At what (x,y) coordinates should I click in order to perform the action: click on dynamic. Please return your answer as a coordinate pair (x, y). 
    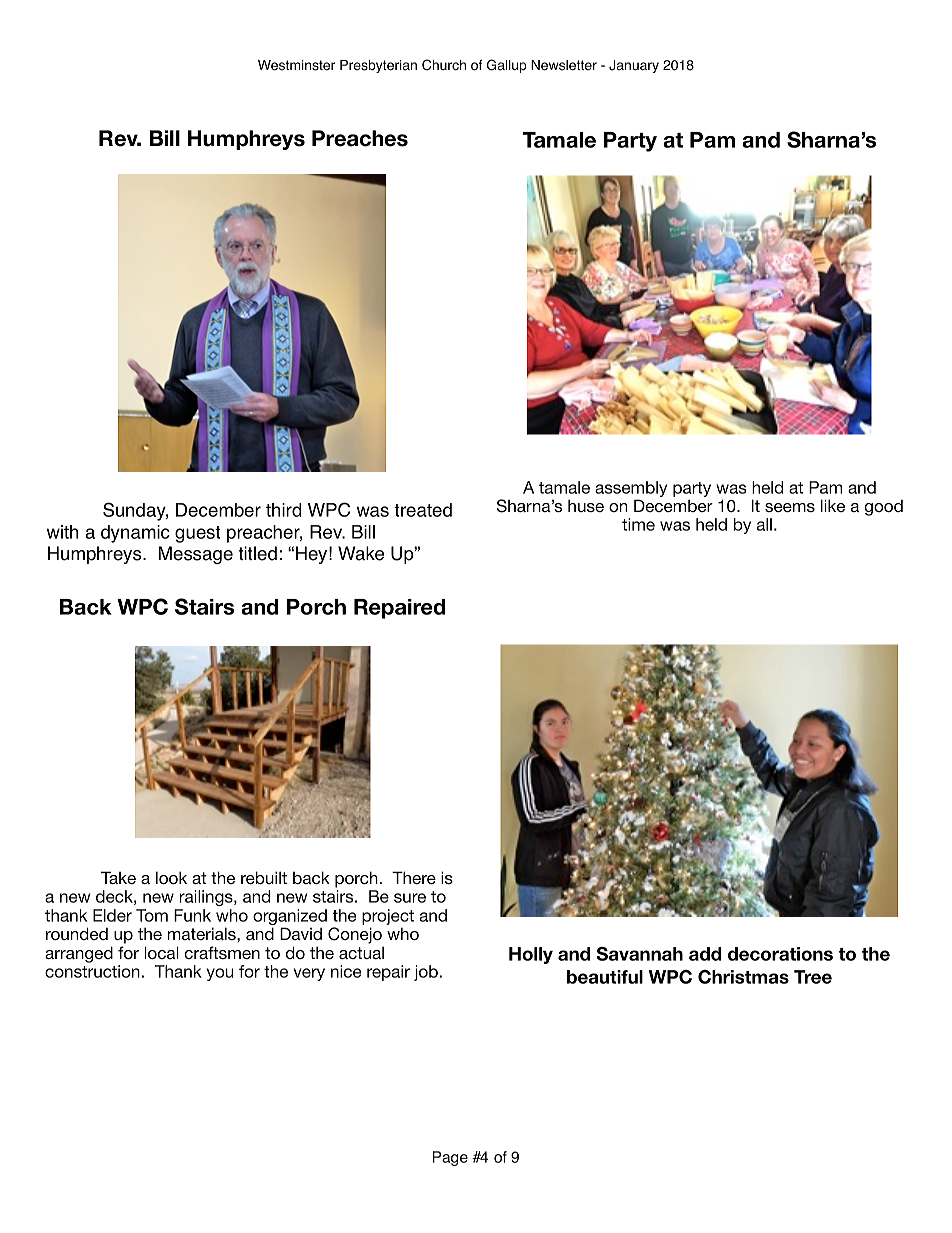
    Looking at the image, I should click on (135, 534).
